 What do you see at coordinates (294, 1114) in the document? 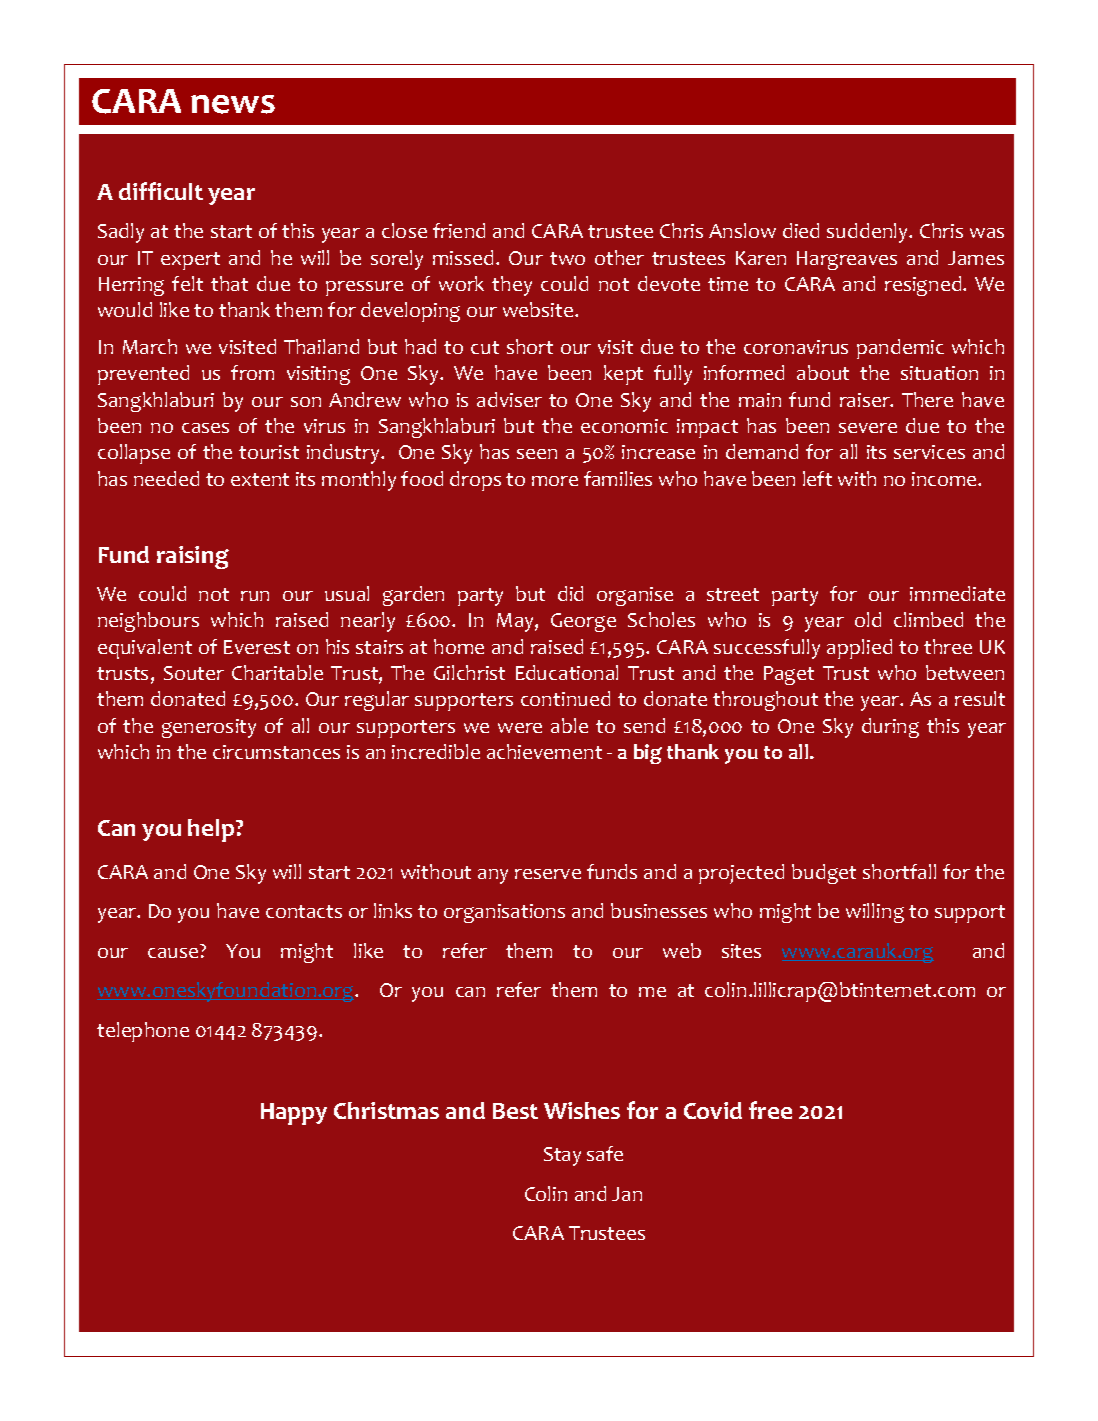
I see `Happy` at bounding box center [294, 1114].
